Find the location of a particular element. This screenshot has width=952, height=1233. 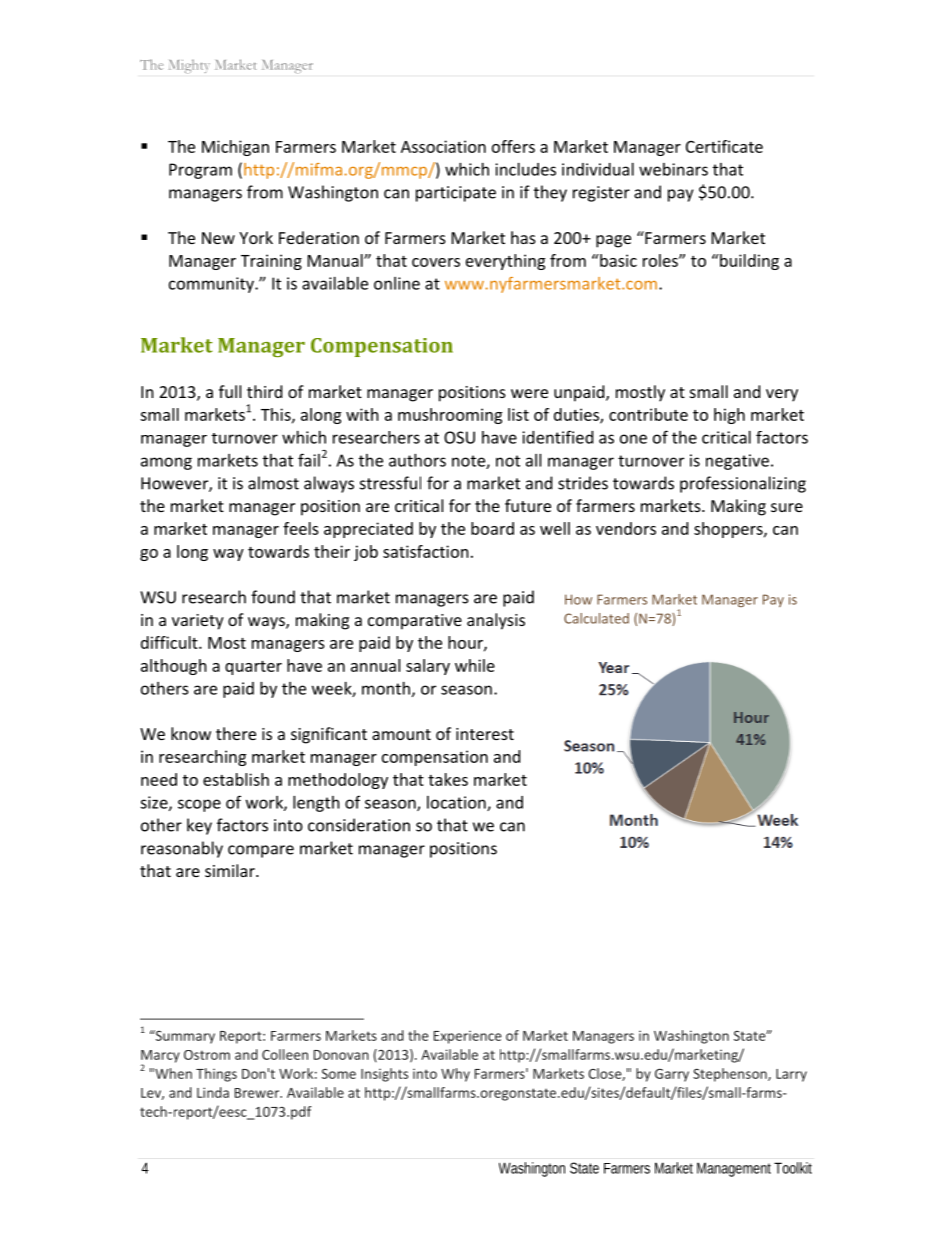

similar is located at coordinates (231, 870).
